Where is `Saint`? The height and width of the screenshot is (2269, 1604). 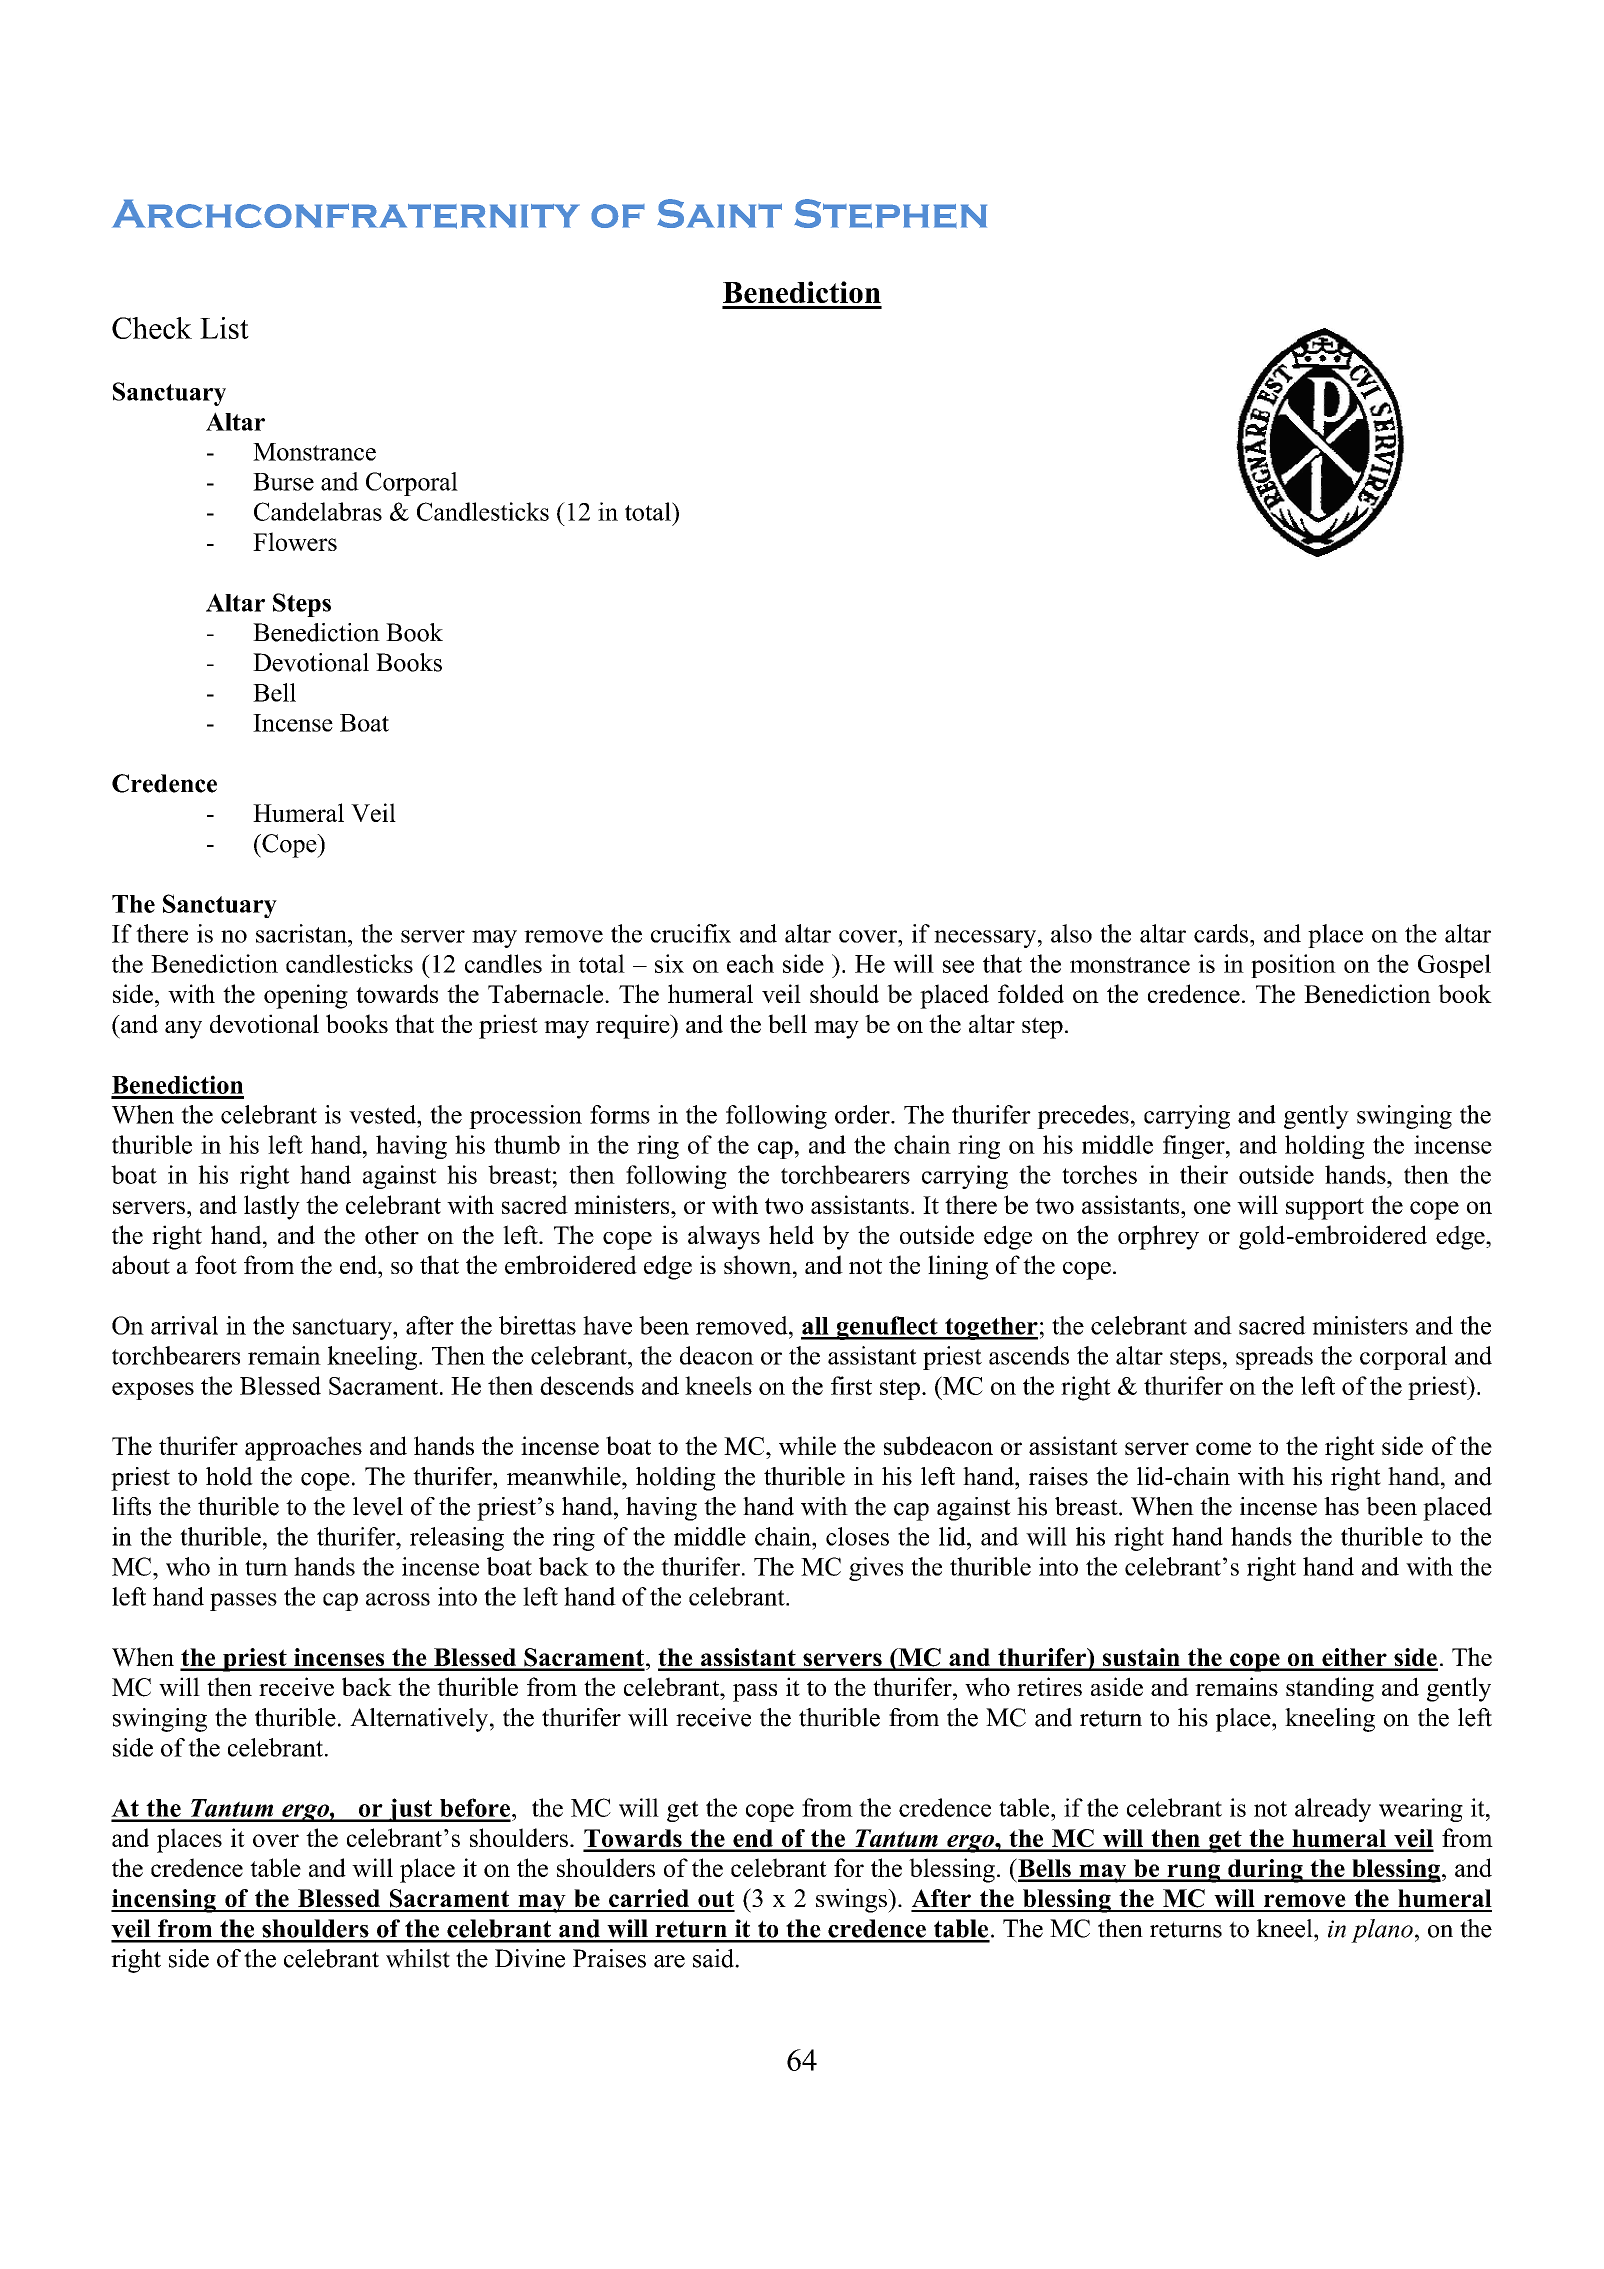
Saint is located at coordinates (719, 213).
